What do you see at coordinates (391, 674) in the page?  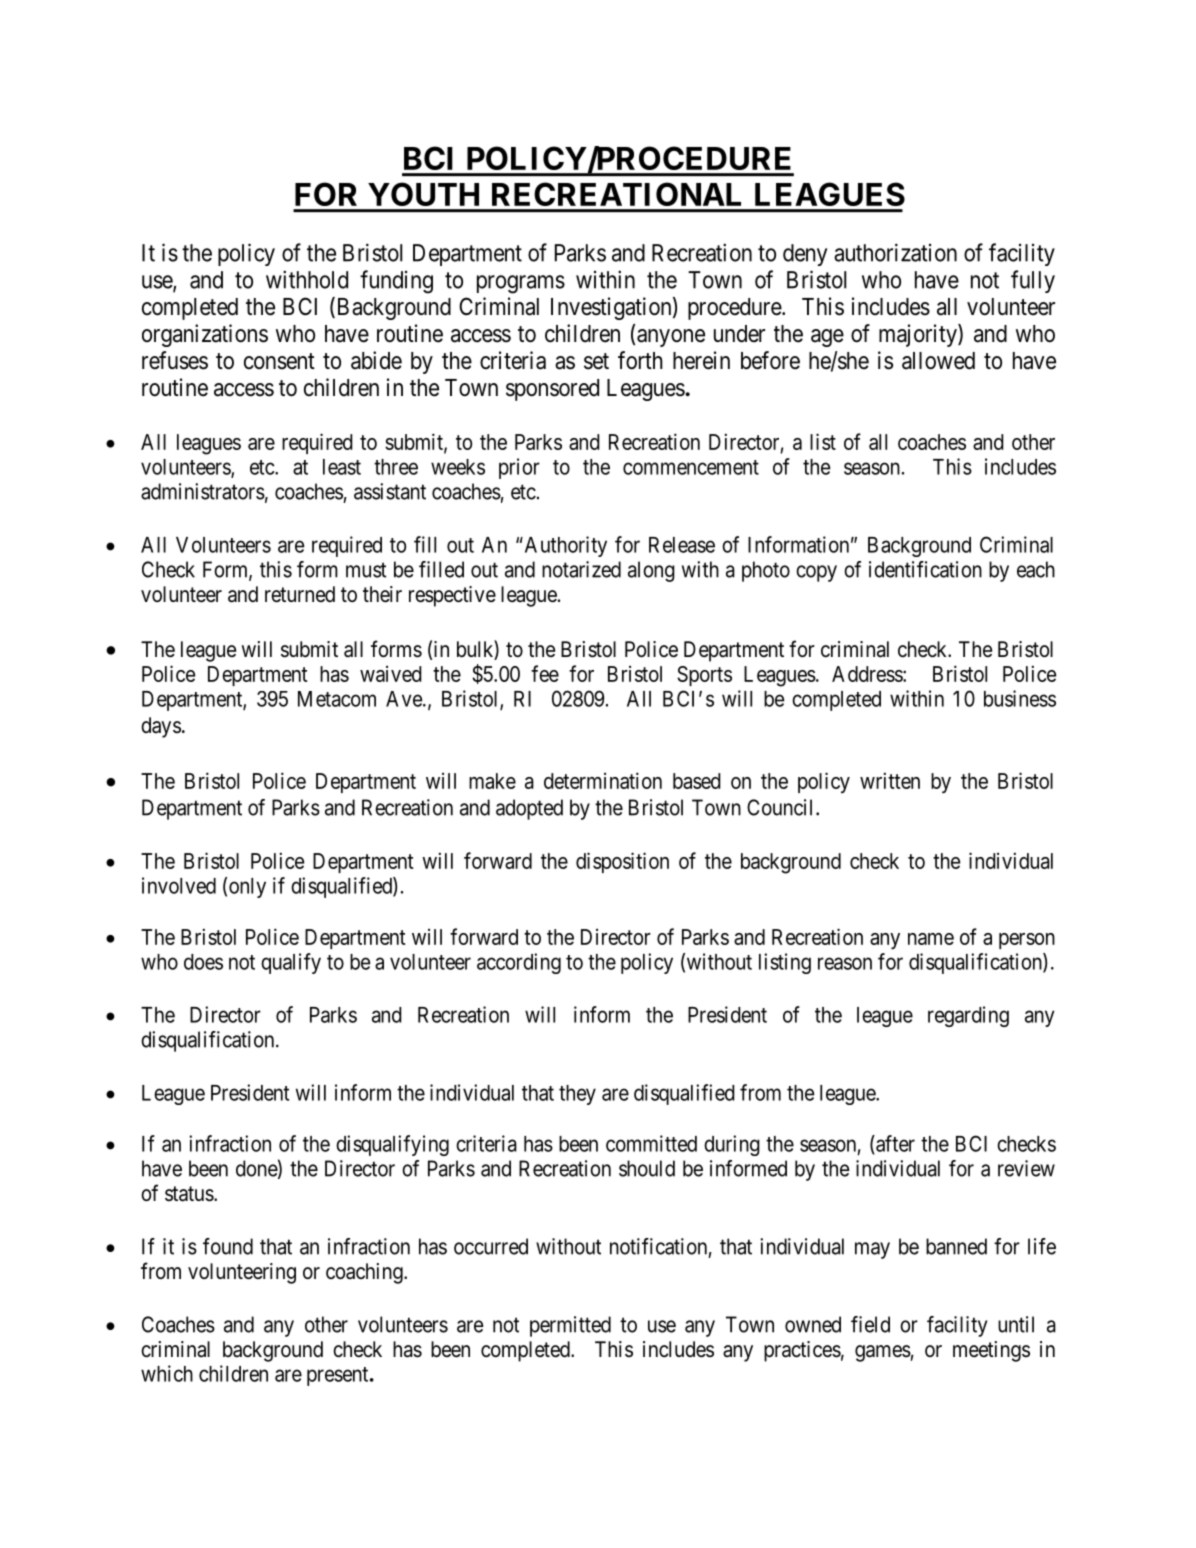 I see `waived` at bounding box center [391, 674].
